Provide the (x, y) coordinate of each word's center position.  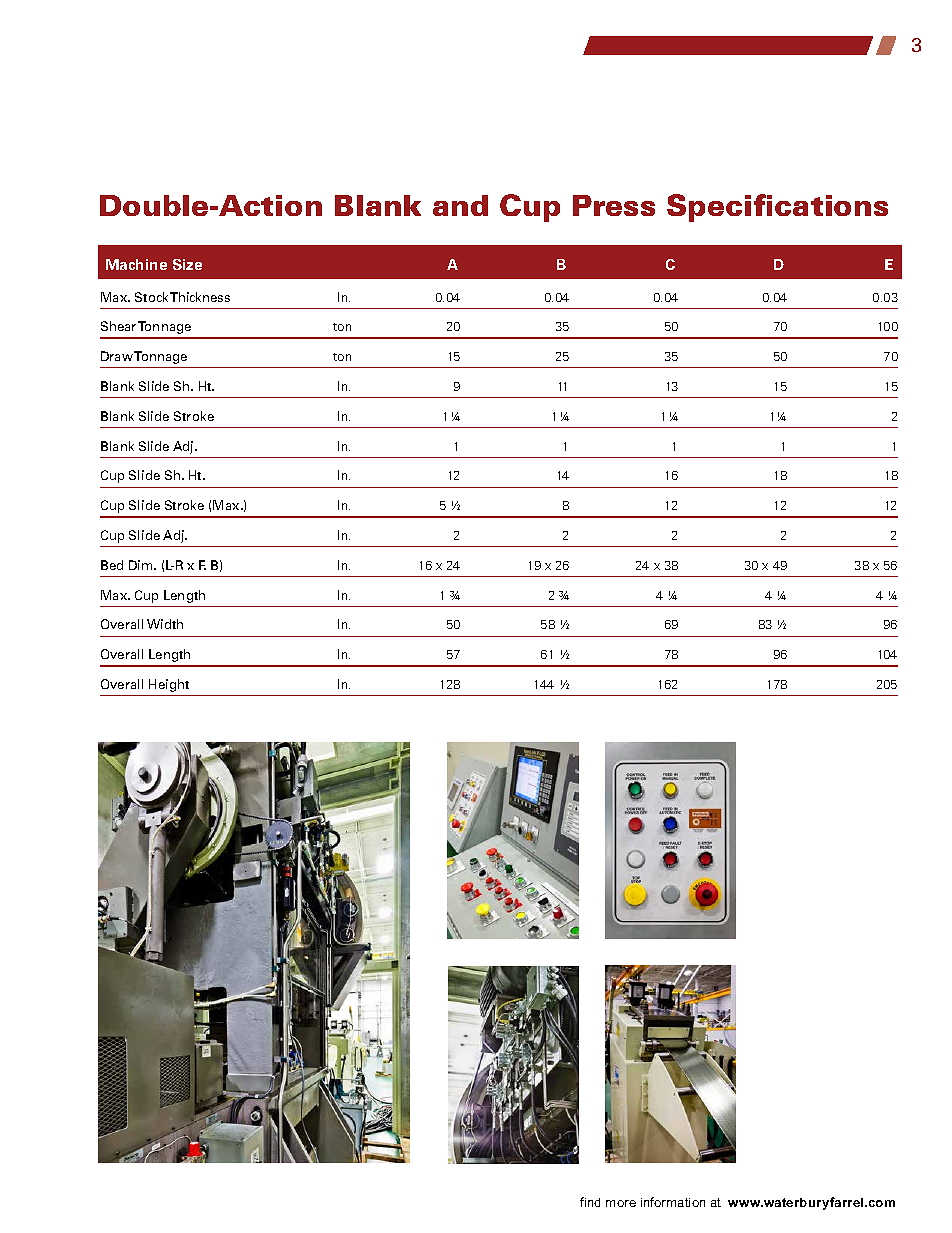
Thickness (200, 297)
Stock (151, 297)
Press (614, 205)
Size (187, 264)
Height (169, 685)
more (621, 1203)
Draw (118, 356)
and (460, 205)
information (673, 1202)
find (590, 1202)
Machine (136, 264)
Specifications (777, 208)
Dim (142, 565)
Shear (118, 326)
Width (165, 624)
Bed (112, 565)
